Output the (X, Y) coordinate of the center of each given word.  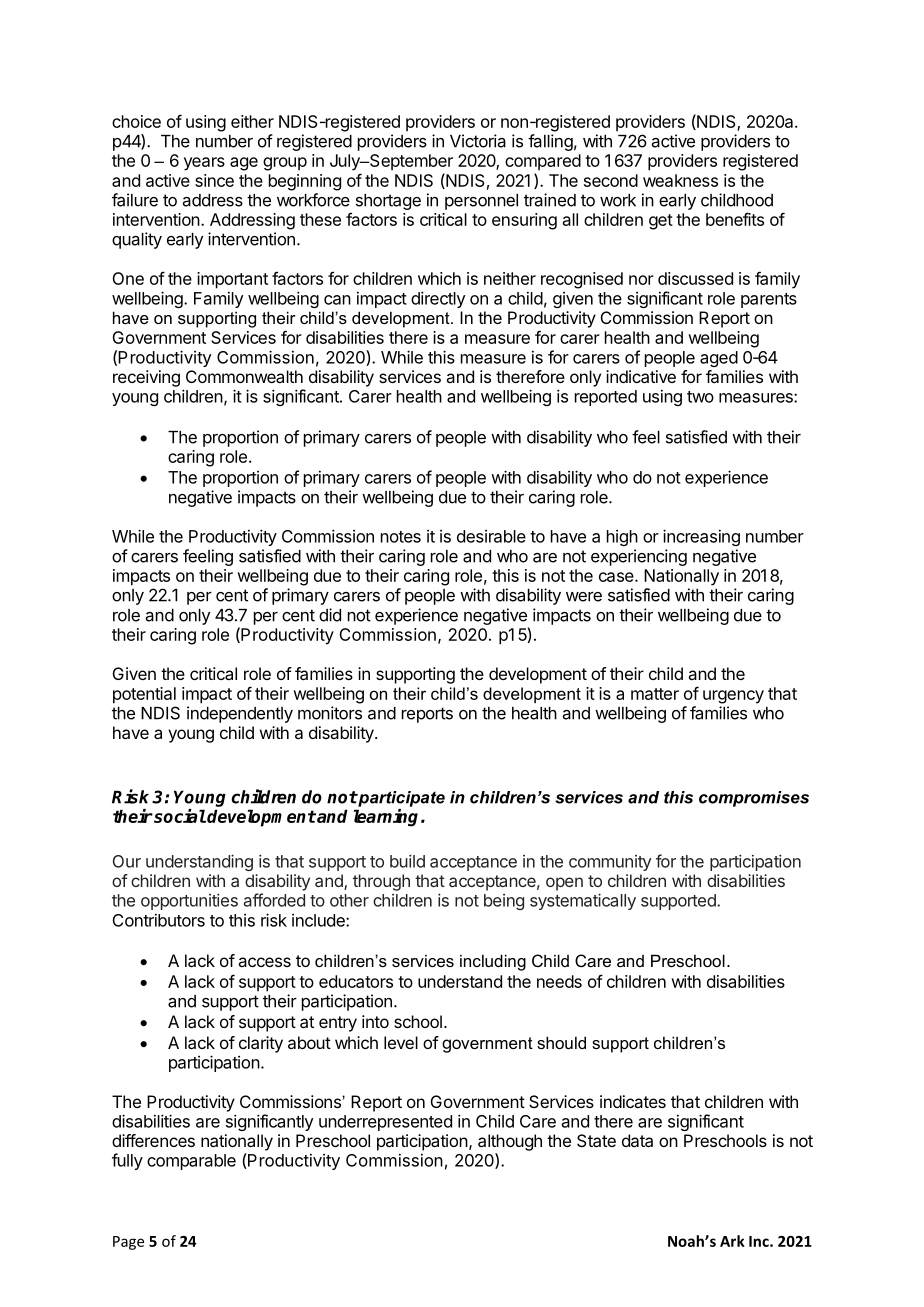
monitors (330, 713)
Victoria (478, 141)
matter (655, 694)
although (510, 1142)
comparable (191, 1162)
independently (240, 714)
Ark (732, 1241)
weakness (680, 180)
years (204, 164)
